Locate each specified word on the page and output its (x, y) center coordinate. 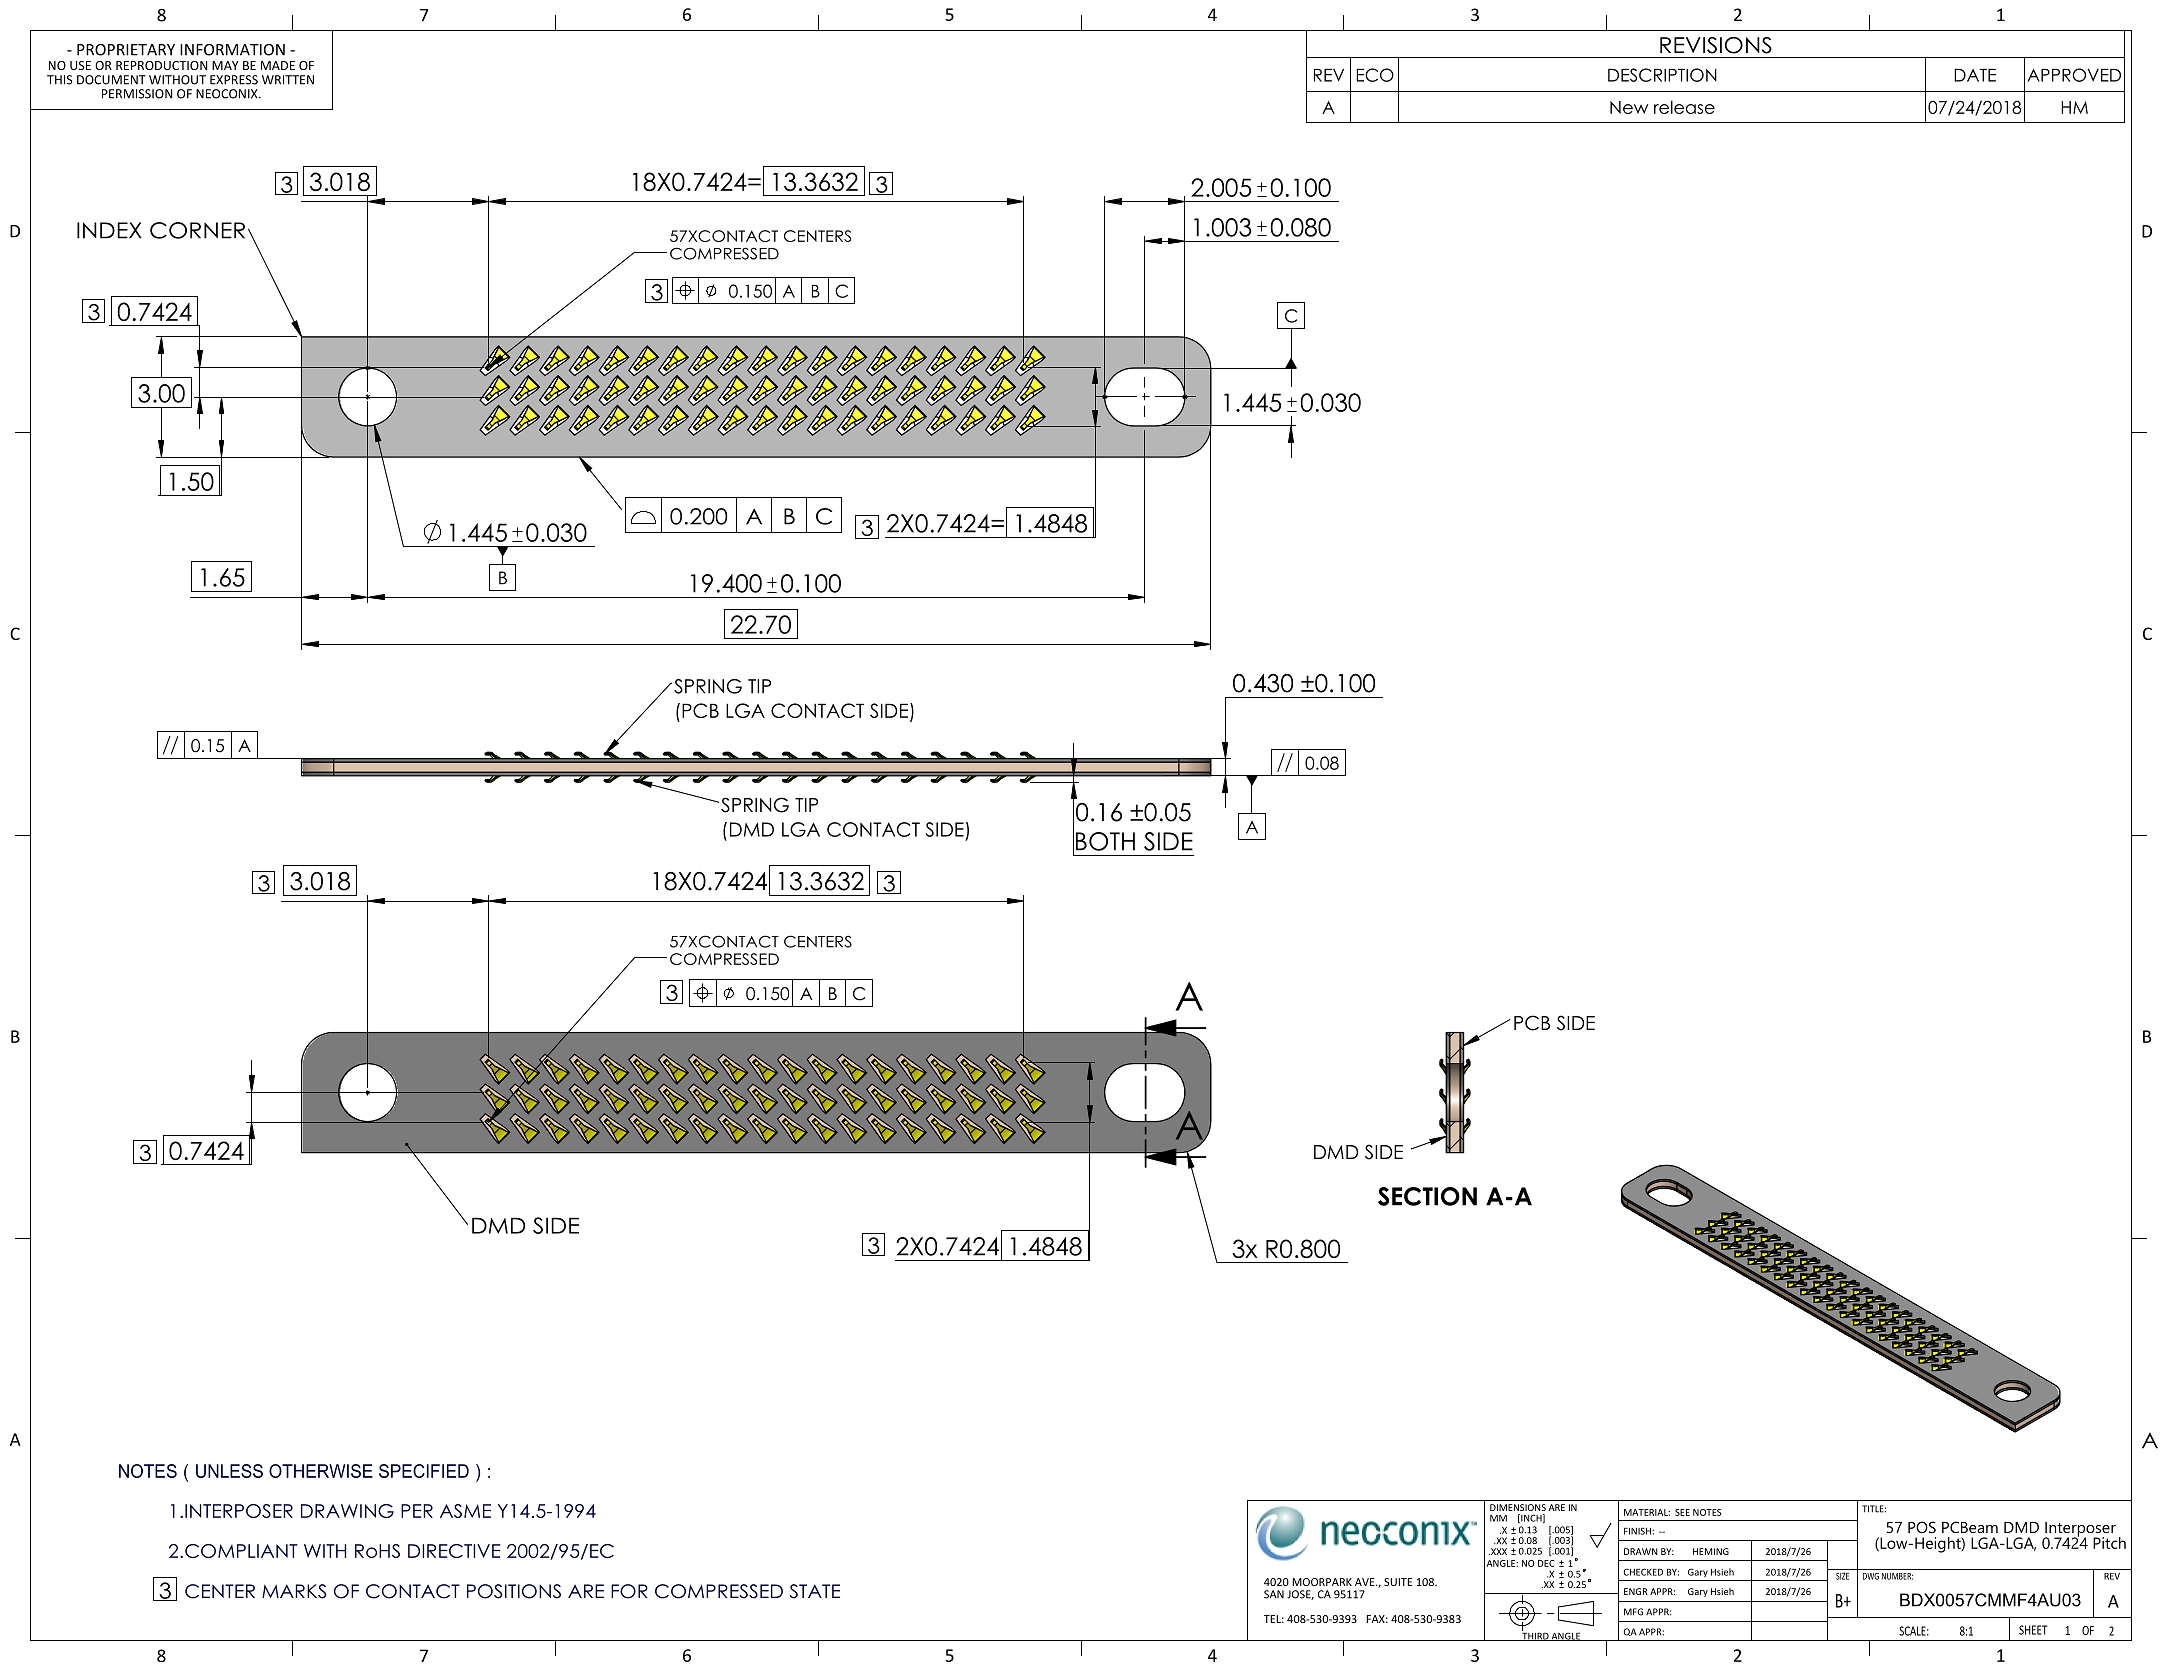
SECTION (1427, 1196)
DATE (1975, 75)
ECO (1375, 75)
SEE (1682, 1512)
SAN (1274, 1594)
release (1684, 107)
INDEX (109, 230)
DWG (1871, 1576)
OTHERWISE (321, 1471)
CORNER (197, 230)
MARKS (294, 1591)
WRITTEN (288, 80)
